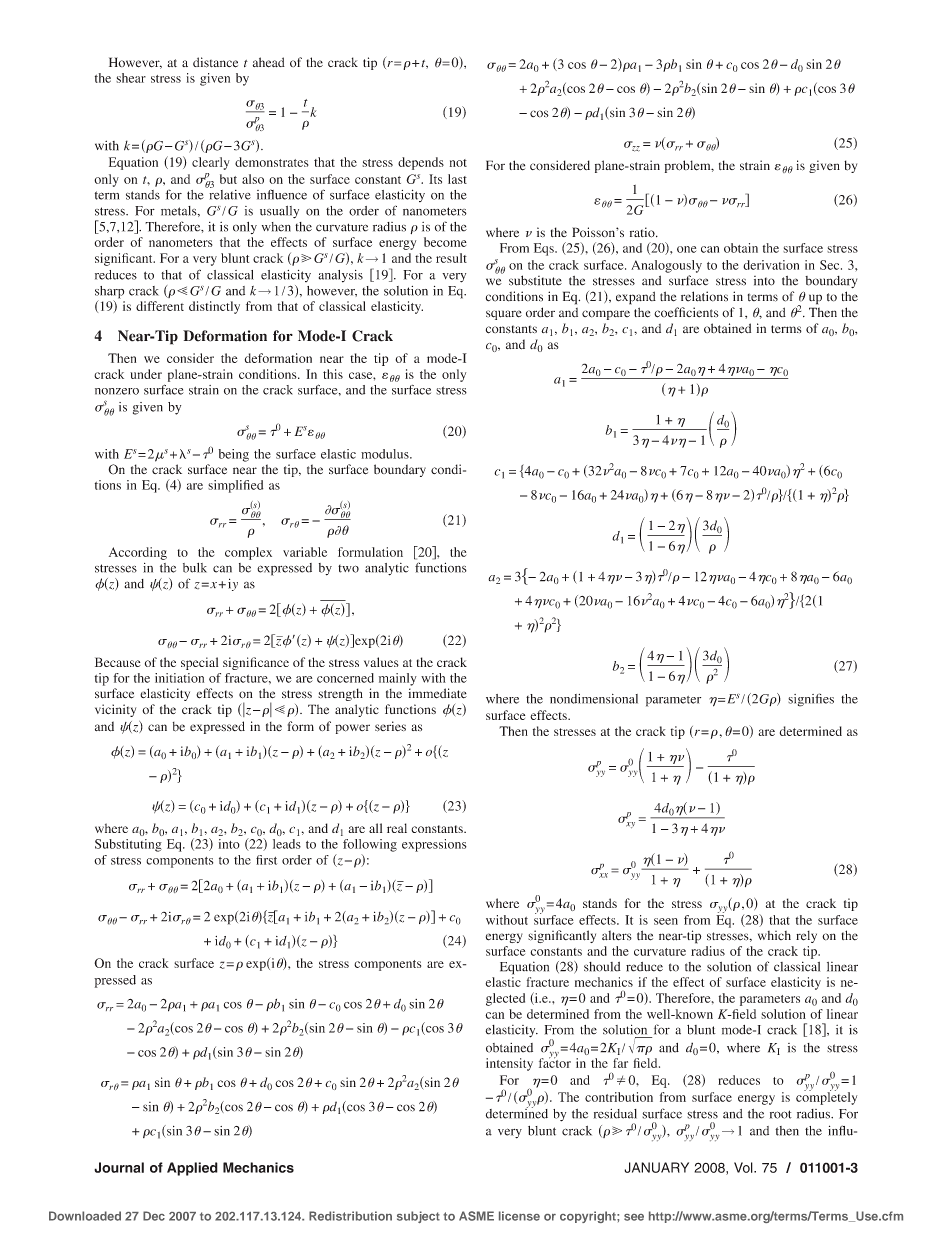  I want to click on derivation, so click(771, 265).
